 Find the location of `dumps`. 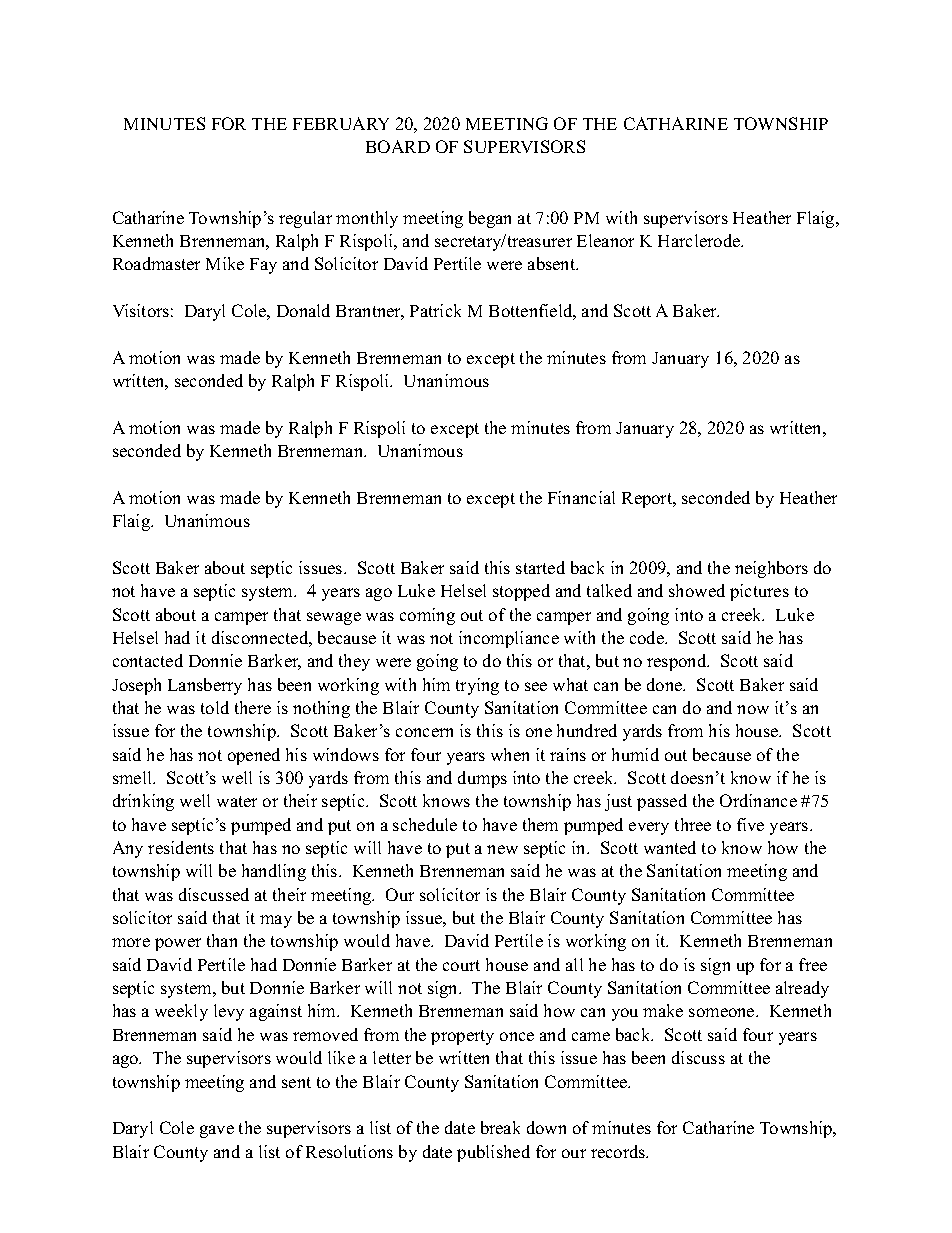

dumps is located at coordinates (482, 779).
